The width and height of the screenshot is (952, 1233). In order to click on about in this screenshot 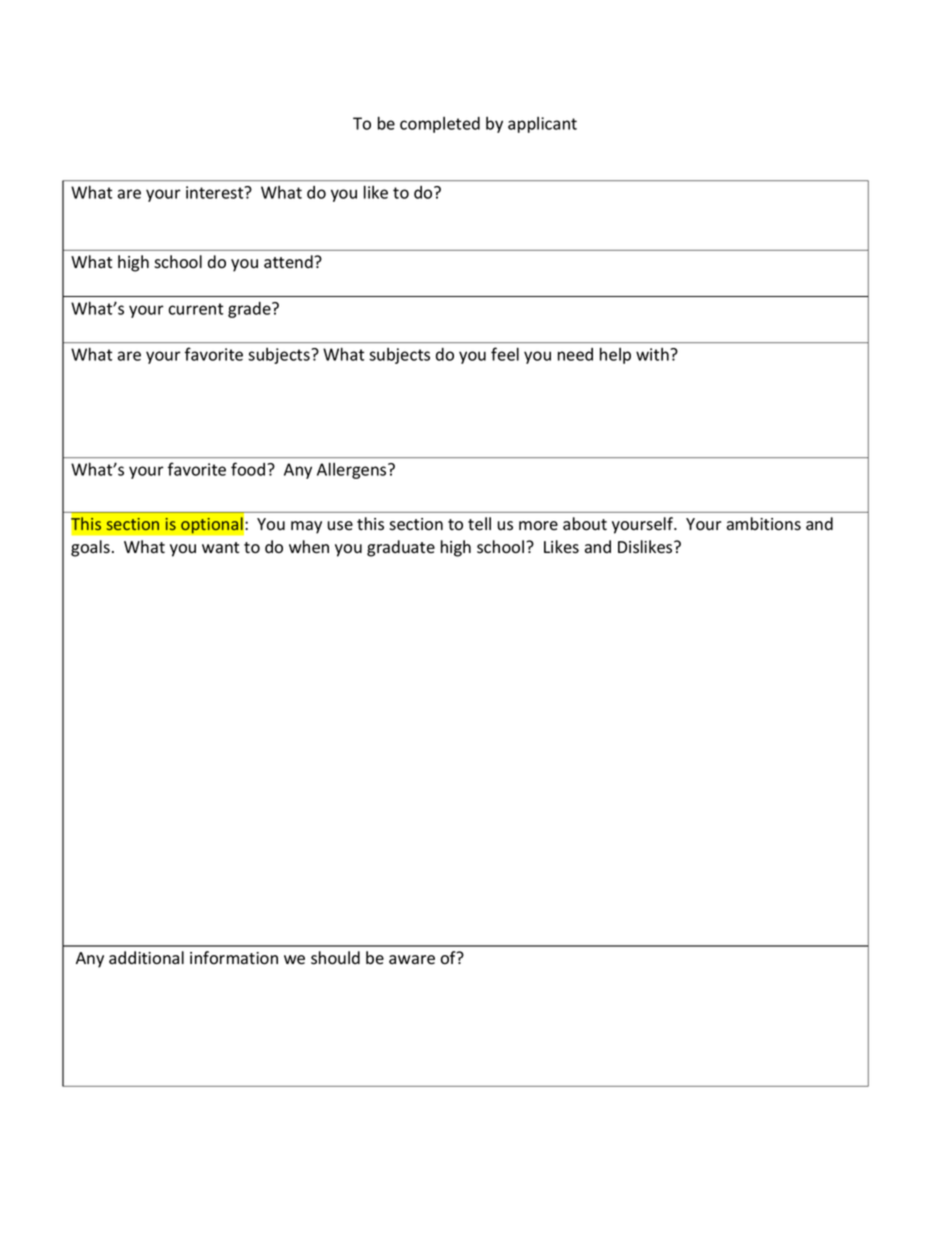, I will do `click(585, 524)`.
